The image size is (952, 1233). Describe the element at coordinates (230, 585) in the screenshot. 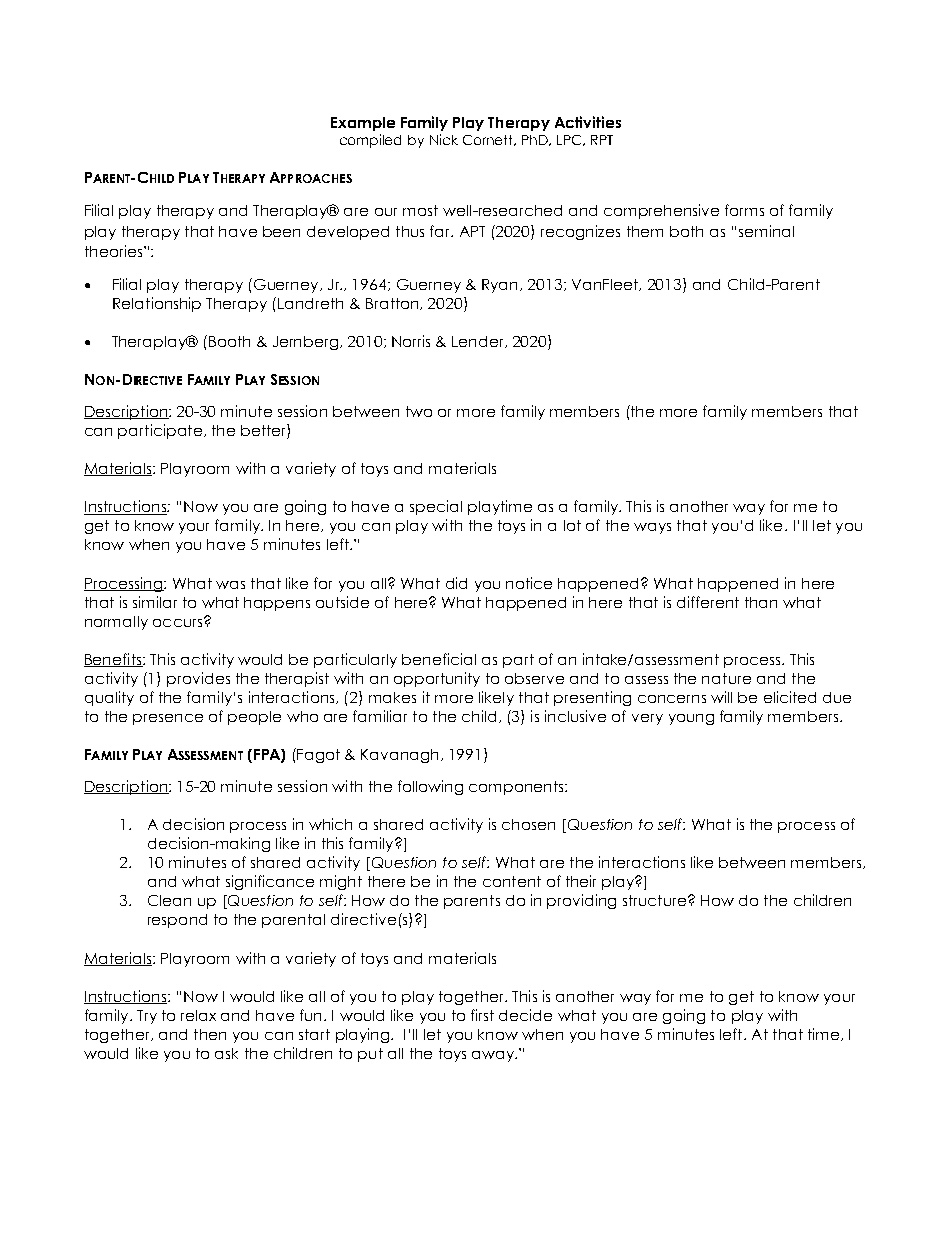

I see `was` at that location.
